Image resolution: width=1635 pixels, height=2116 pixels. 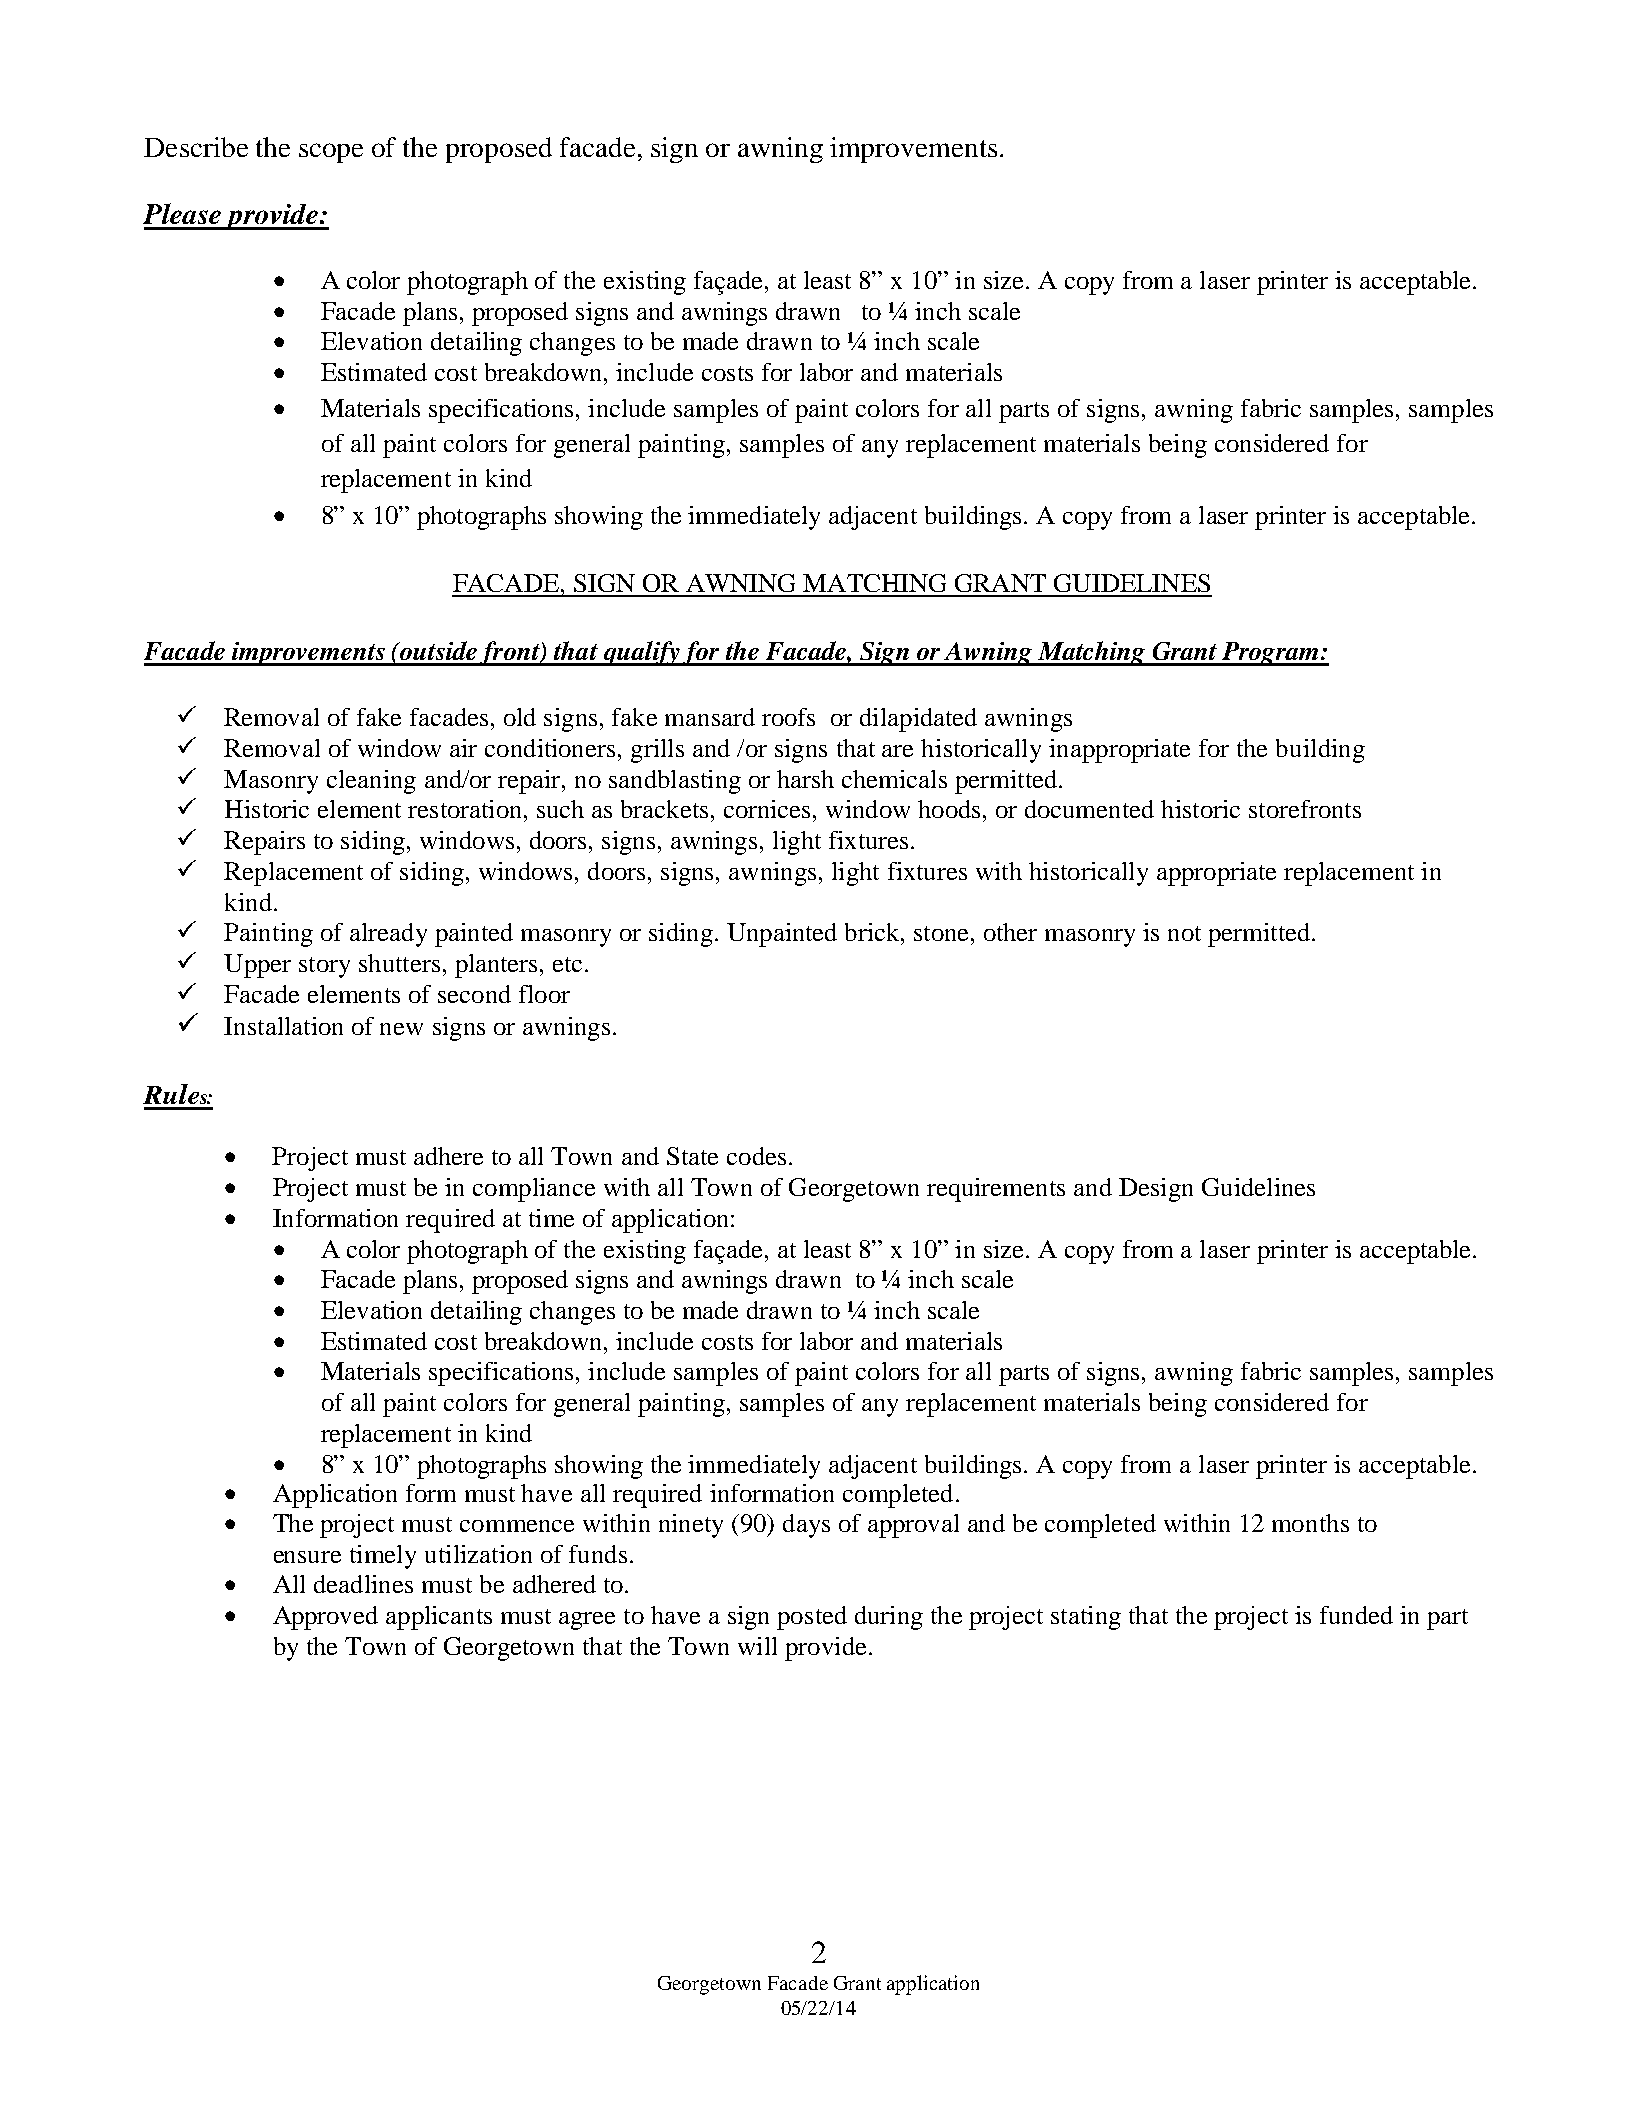 What do you see at coordinates (325, 1618) in the screenshot?
I see `Approved` at bounding box center [325, 1618].
